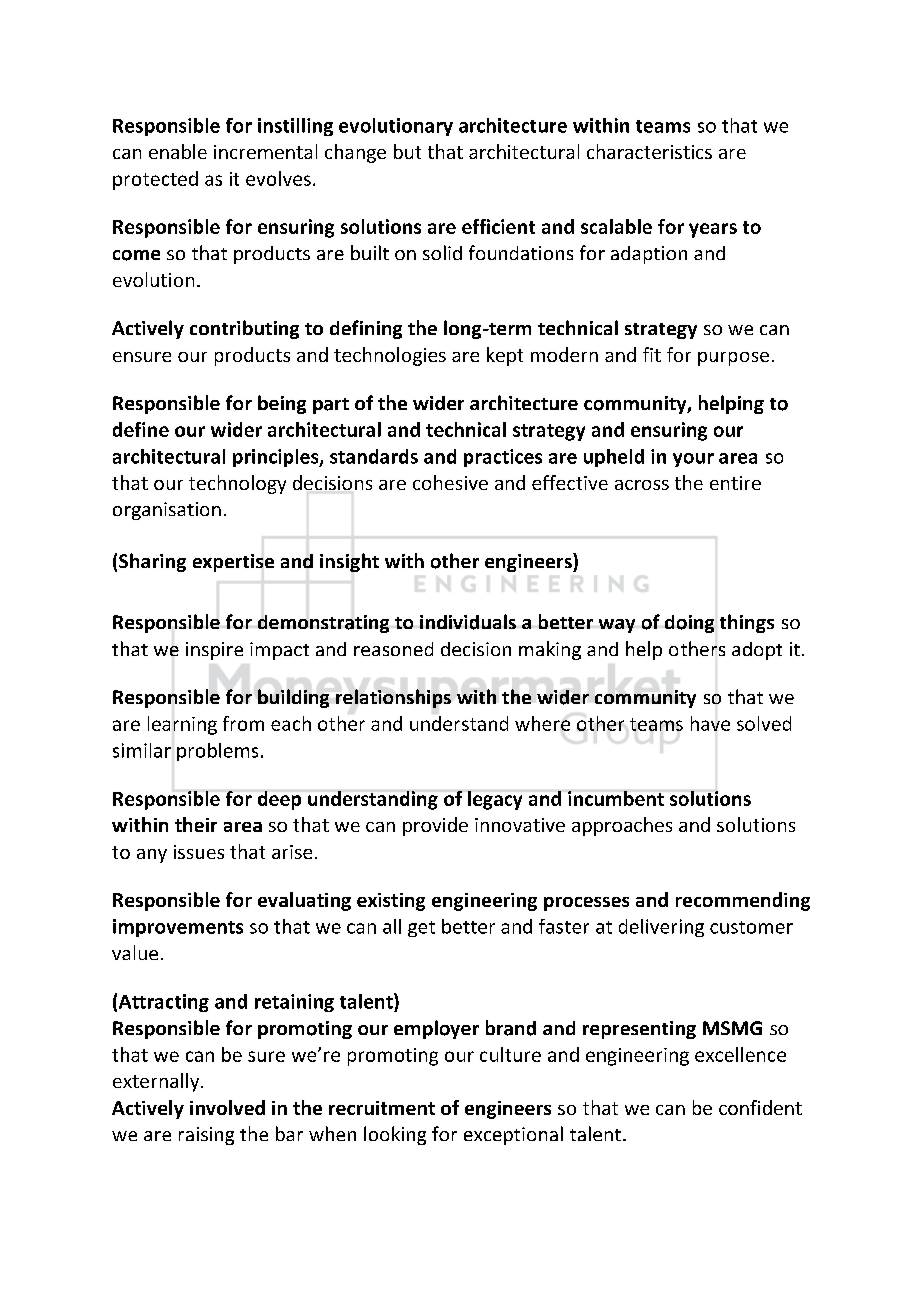 The width and height of the page is (924, 1308). I want to click on doing, so click(689, 624).
